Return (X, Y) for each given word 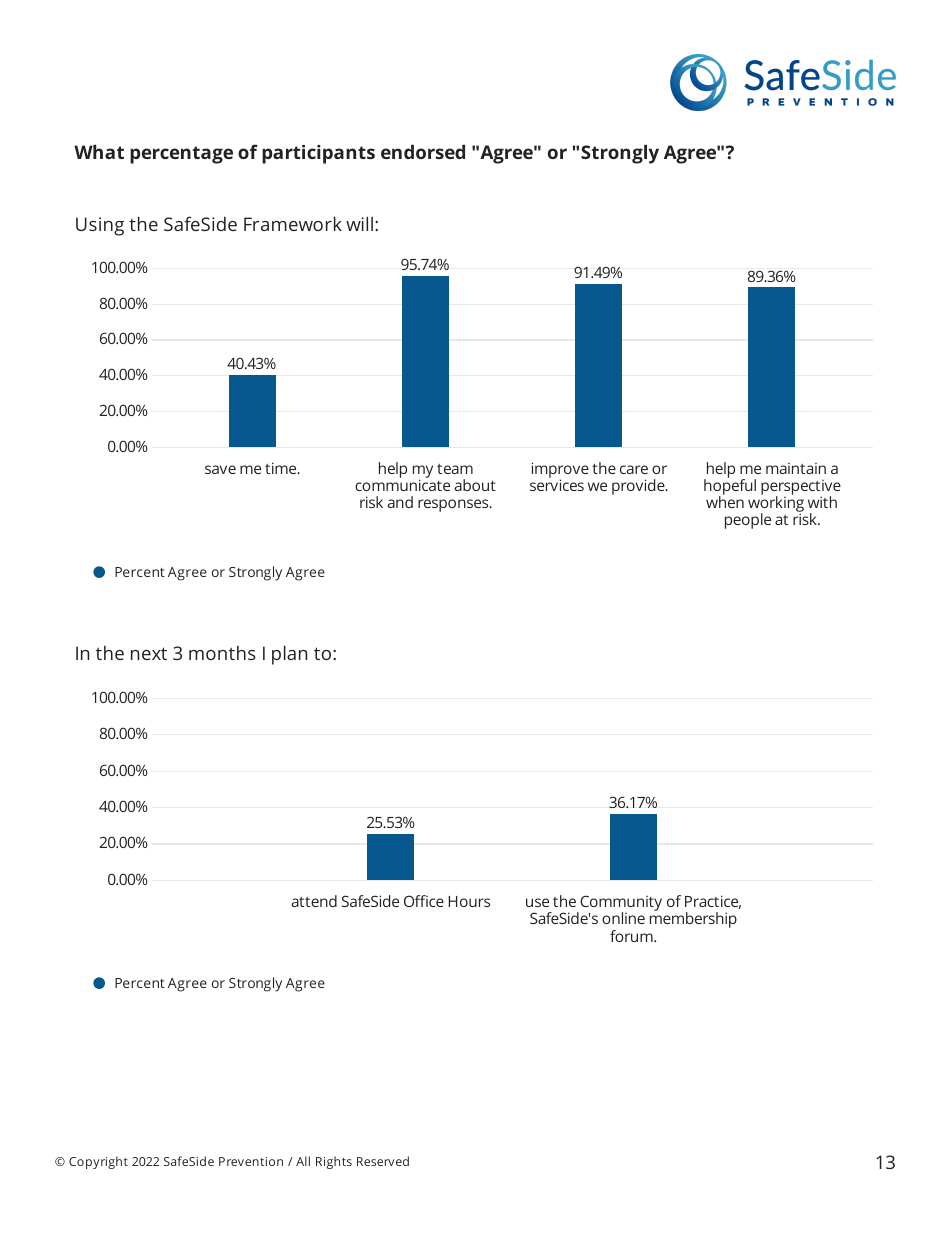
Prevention (251, 1161)
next (149, 653)
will (359, 224)
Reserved (383, 1161)
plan (289, 655)
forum (632, 936)
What (99, 152)
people (748, 521)
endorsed (423, 152)
